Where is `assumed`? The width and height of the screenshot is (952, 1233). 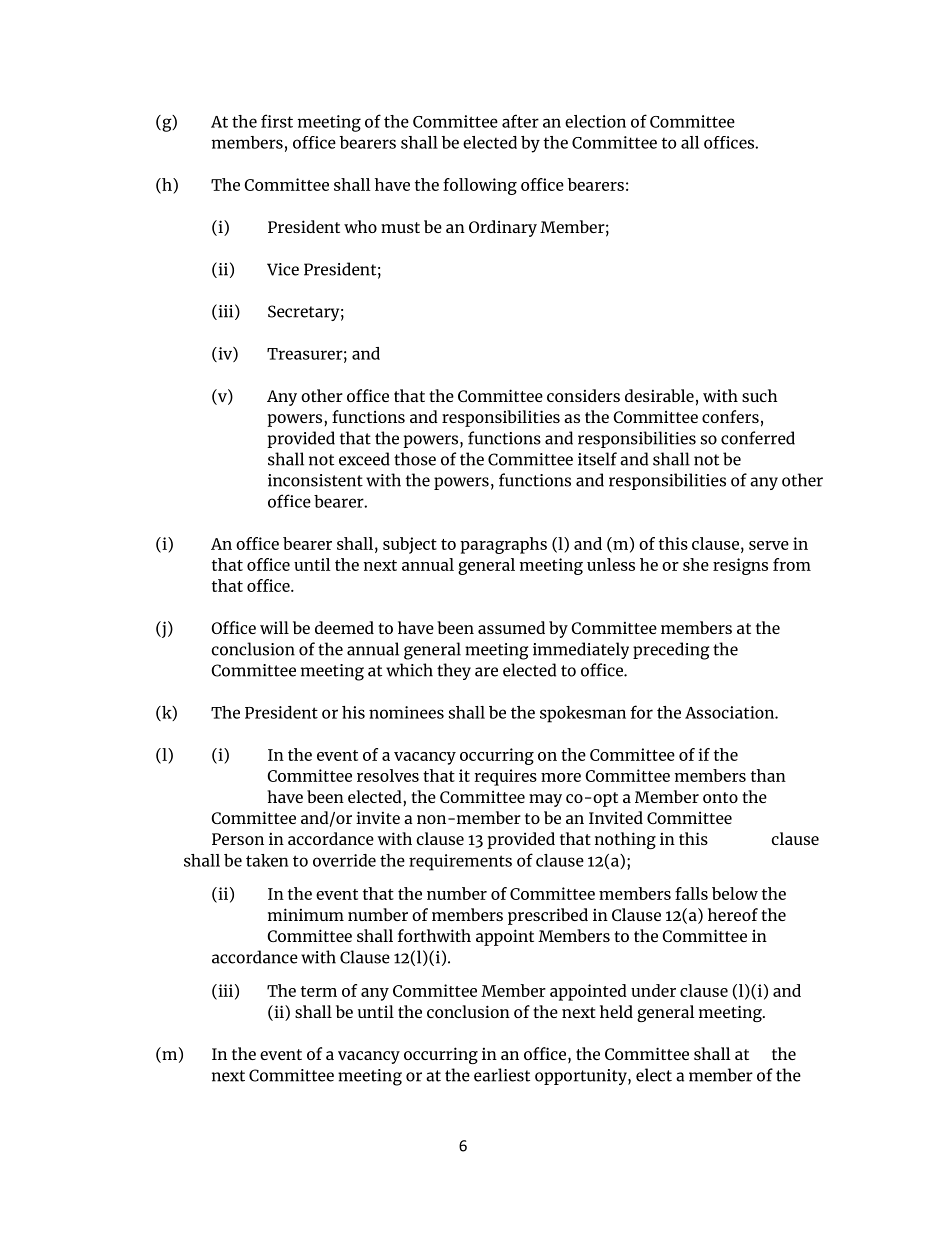
assumed is located at coordinates (511, 627).
